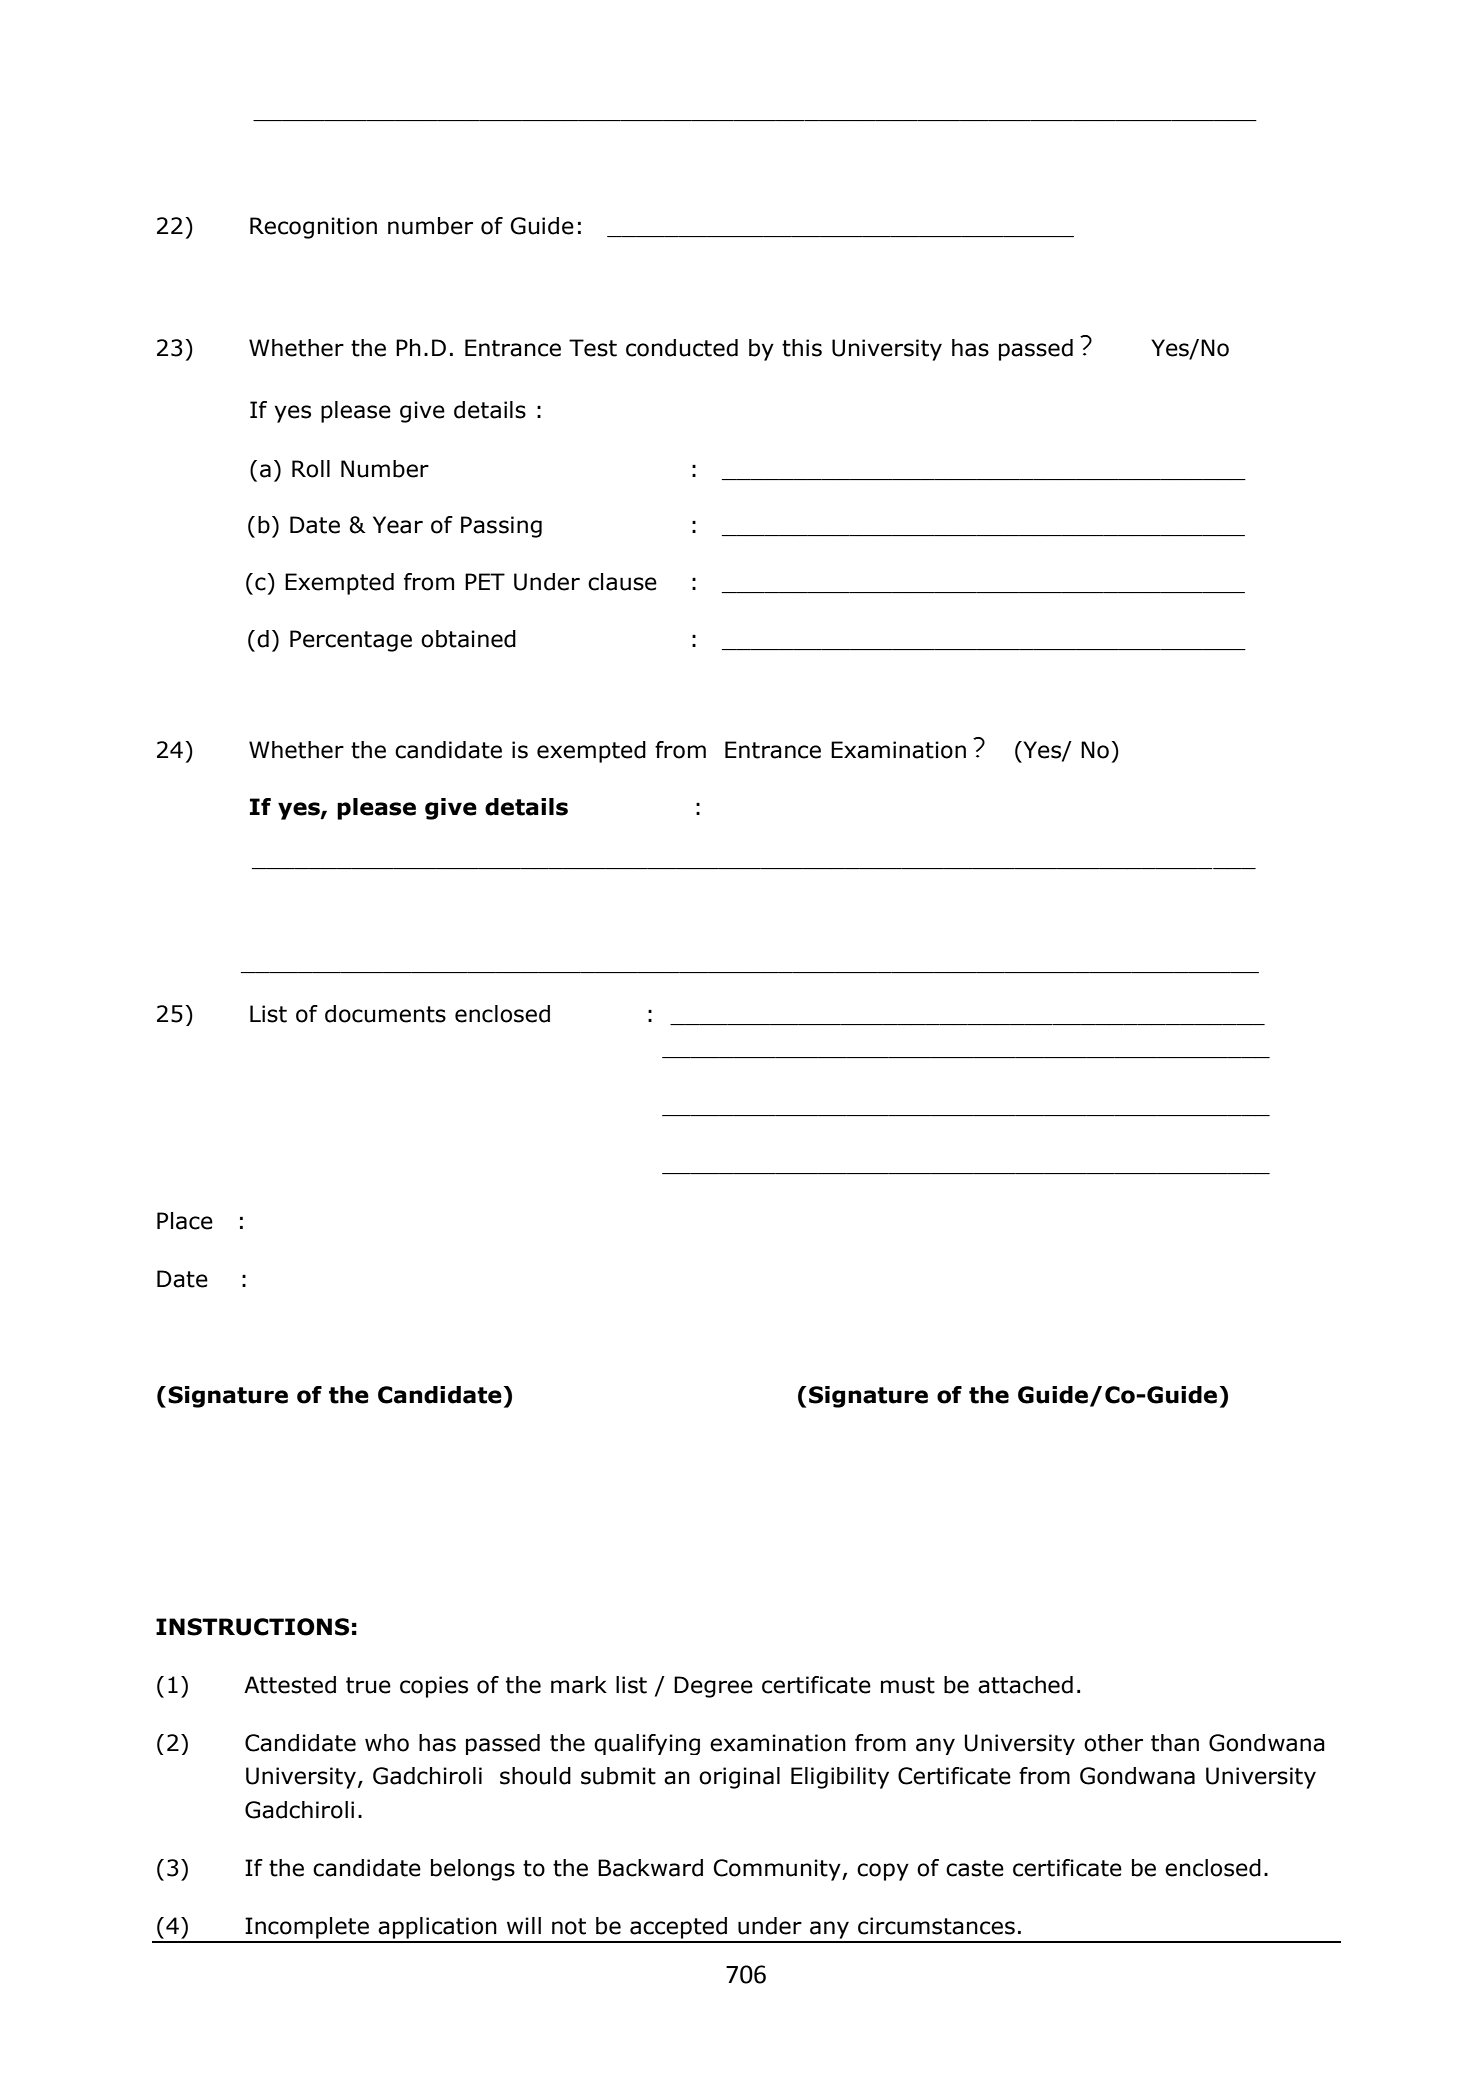 Image resolution: width=1470 pixels, height=2079 pixels. What do you see at coordinates (802, 348) in the image?
I see `this` at bounding box center [802, 348].
